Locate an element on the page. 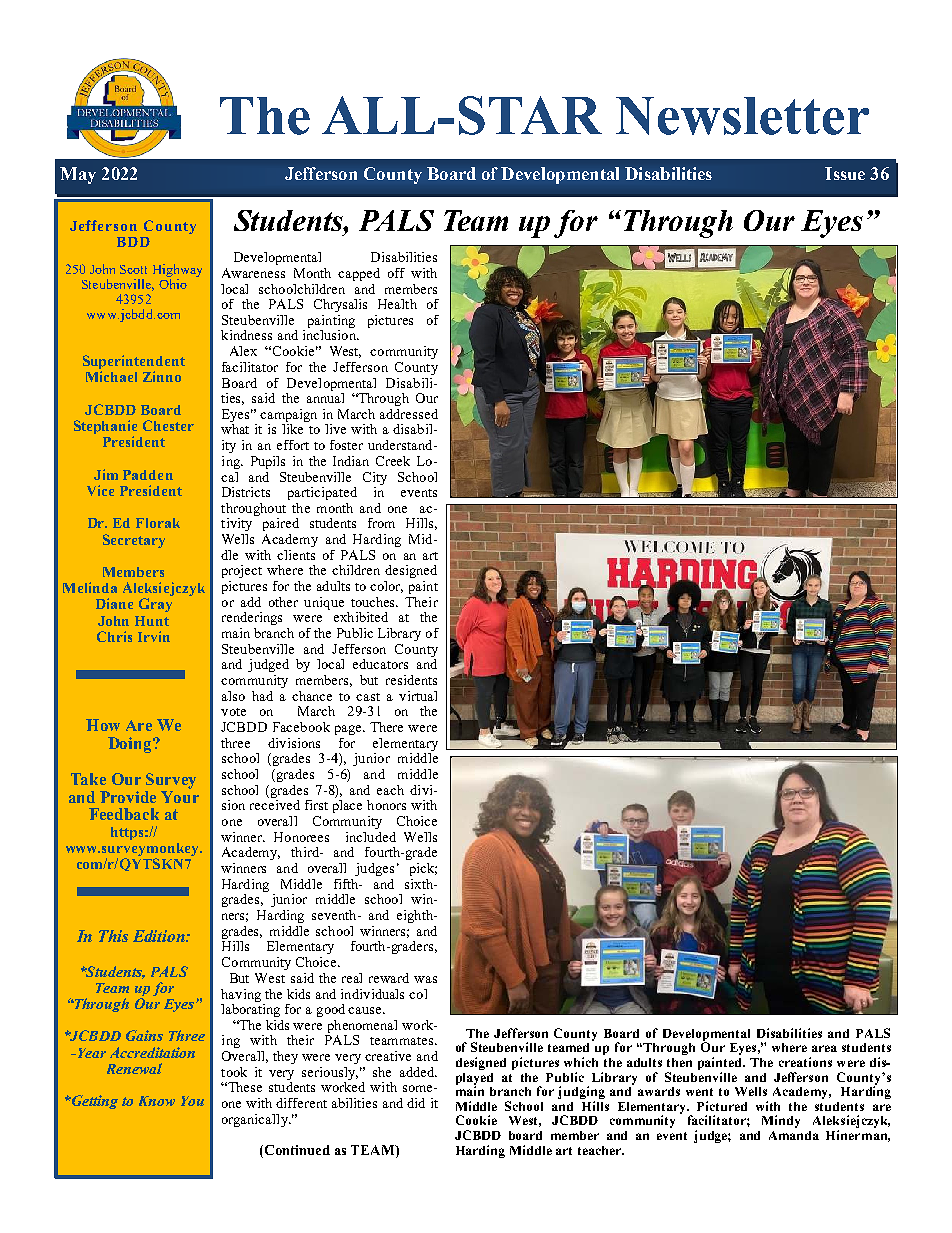  included is located at coordinates (371, 837).
